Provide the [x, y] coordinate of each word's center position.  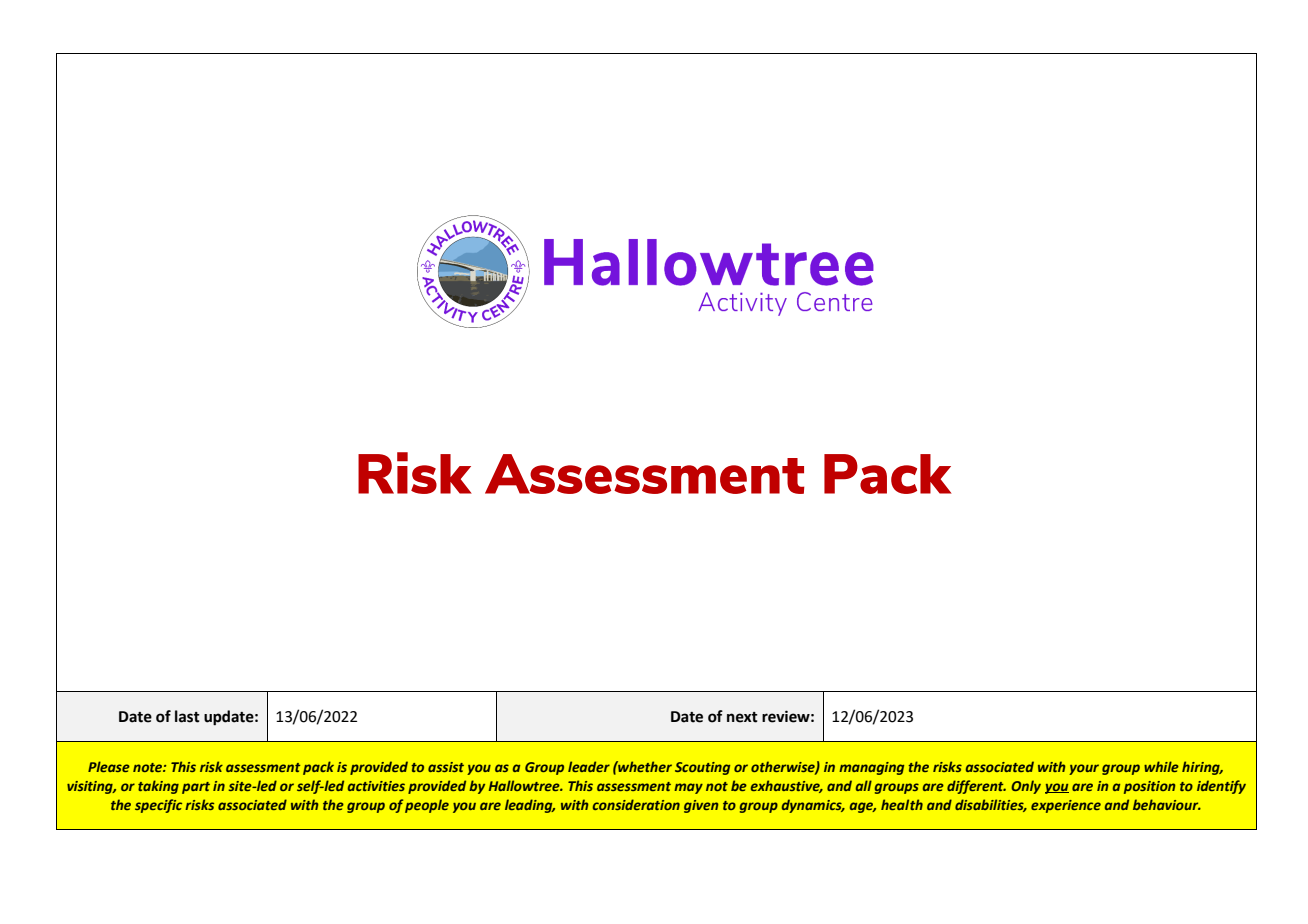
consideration [636, 804]
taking [158, 787]
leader [589, 766]
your [1084, 769]
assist [446, 767]
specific [158, 806]
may [688, 788]
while [1161, 766]
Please [109, 766]
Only [1026, 787]
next [742, 717]
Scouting [702, 768]
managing [871, 768]
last [187, 716]
